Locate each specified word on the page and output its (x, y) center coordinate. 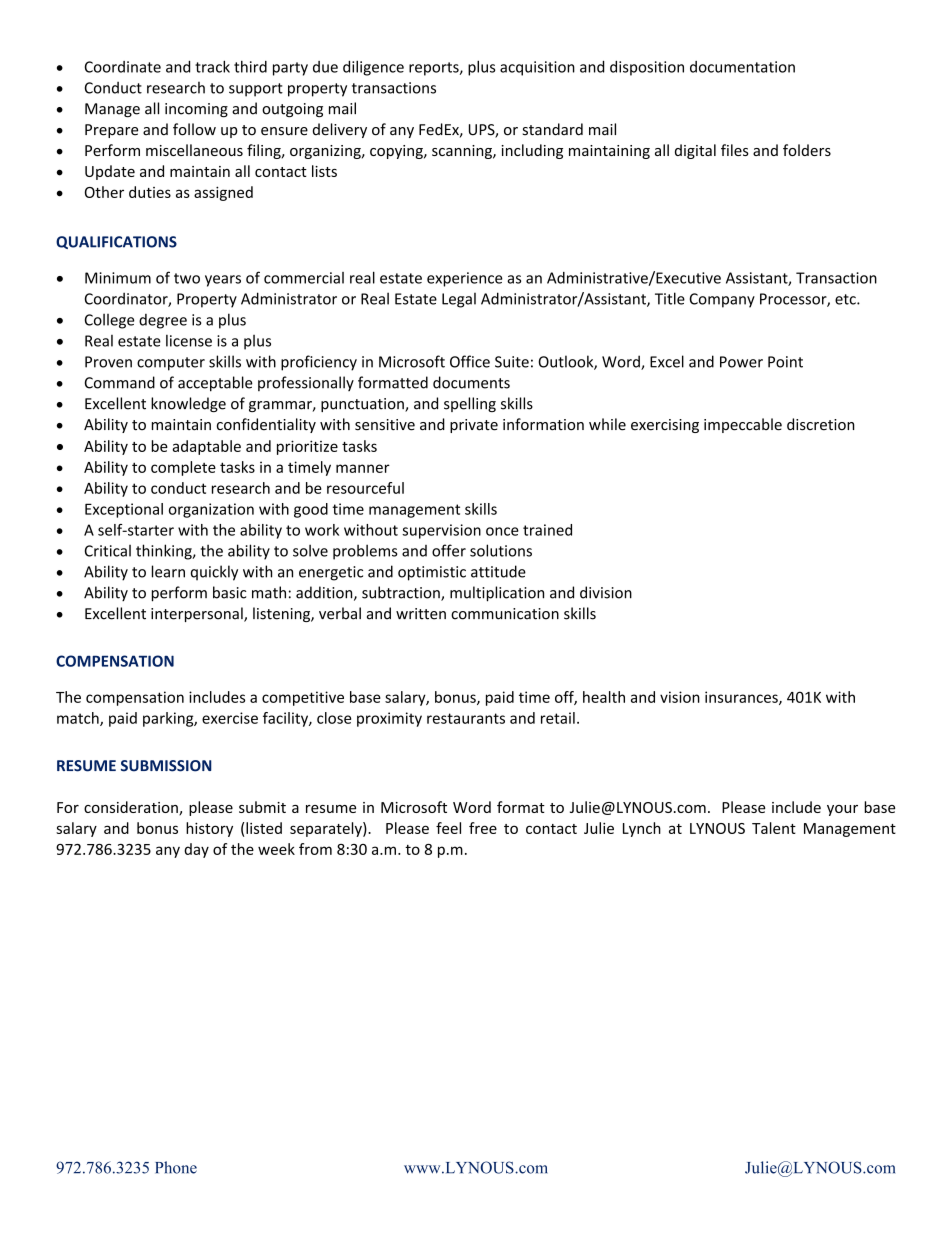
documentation (742, 67)
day (196, 850)
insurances (742, 698)
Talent (774, 828)
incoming (196, 110)
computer (171, 364)
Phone (176, 1167)
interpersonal (198, 614)
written (421, 614)
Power (741, 362)
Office (470, 361)
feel (448, 828)
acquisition (537, 68)
